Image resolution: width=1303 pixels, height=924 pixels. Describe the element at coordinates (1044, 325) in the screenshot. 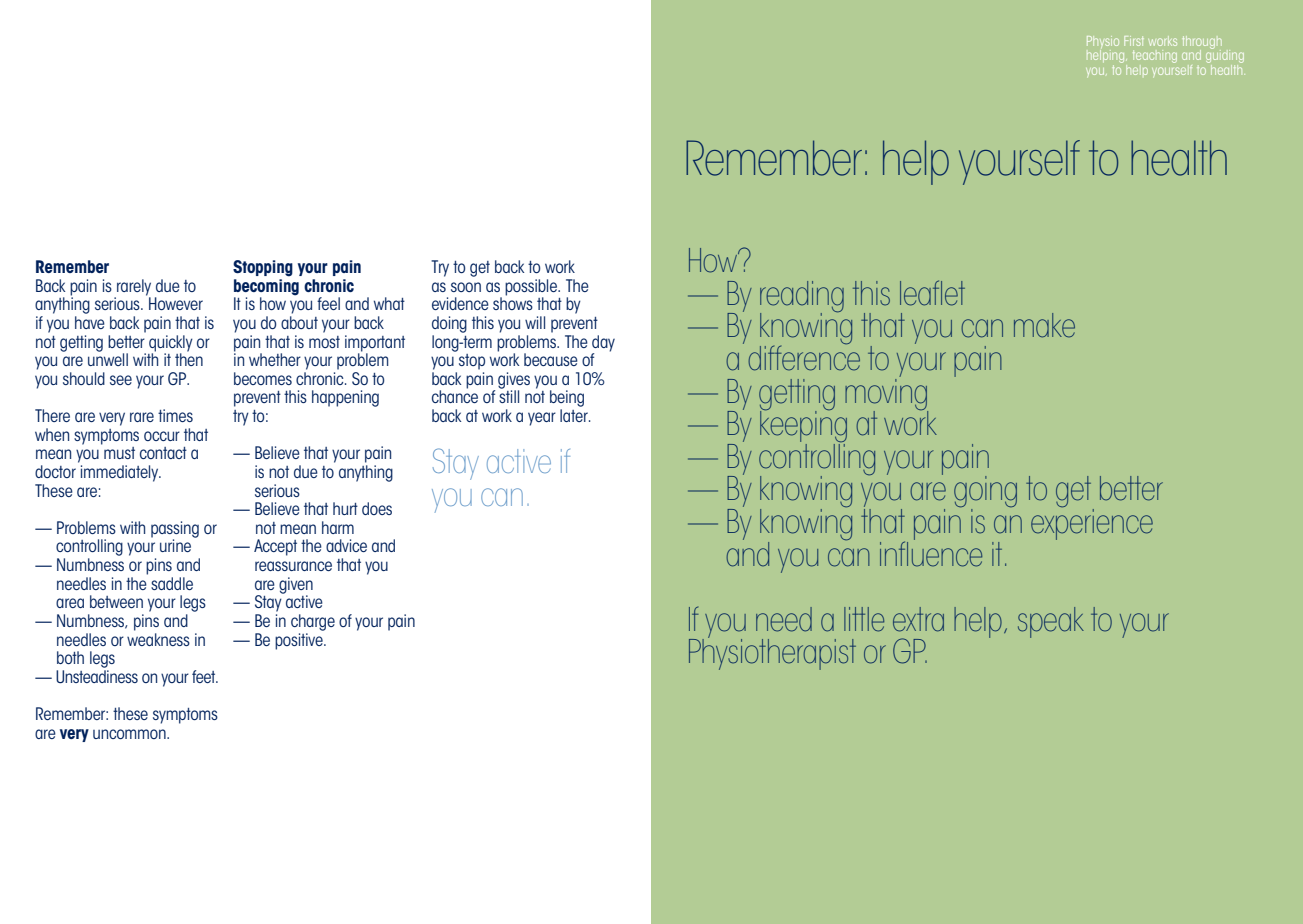

I see `make` at that location.
